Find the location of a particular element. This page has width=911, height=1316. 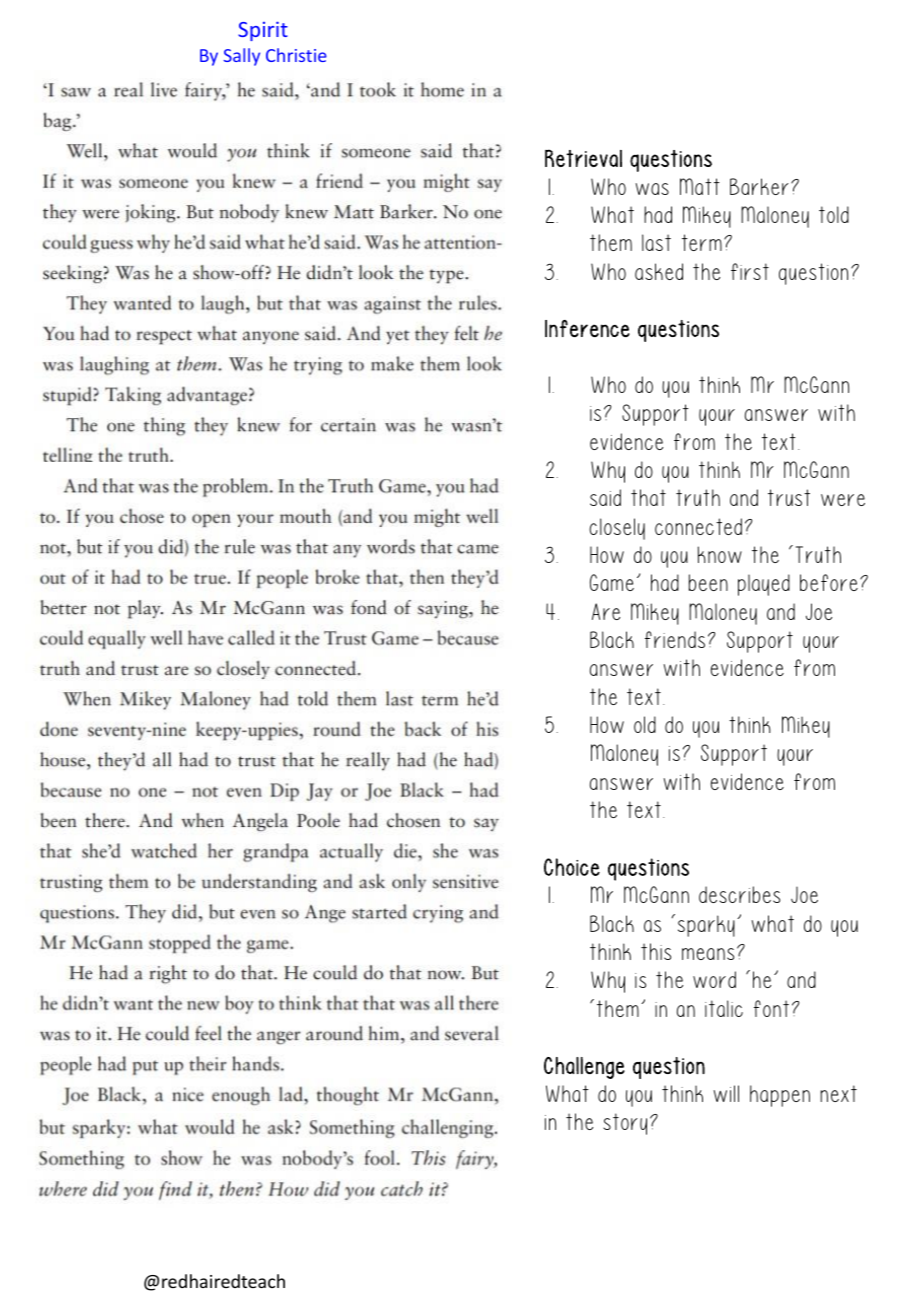

happen is located at coordinates (780, 1096).
